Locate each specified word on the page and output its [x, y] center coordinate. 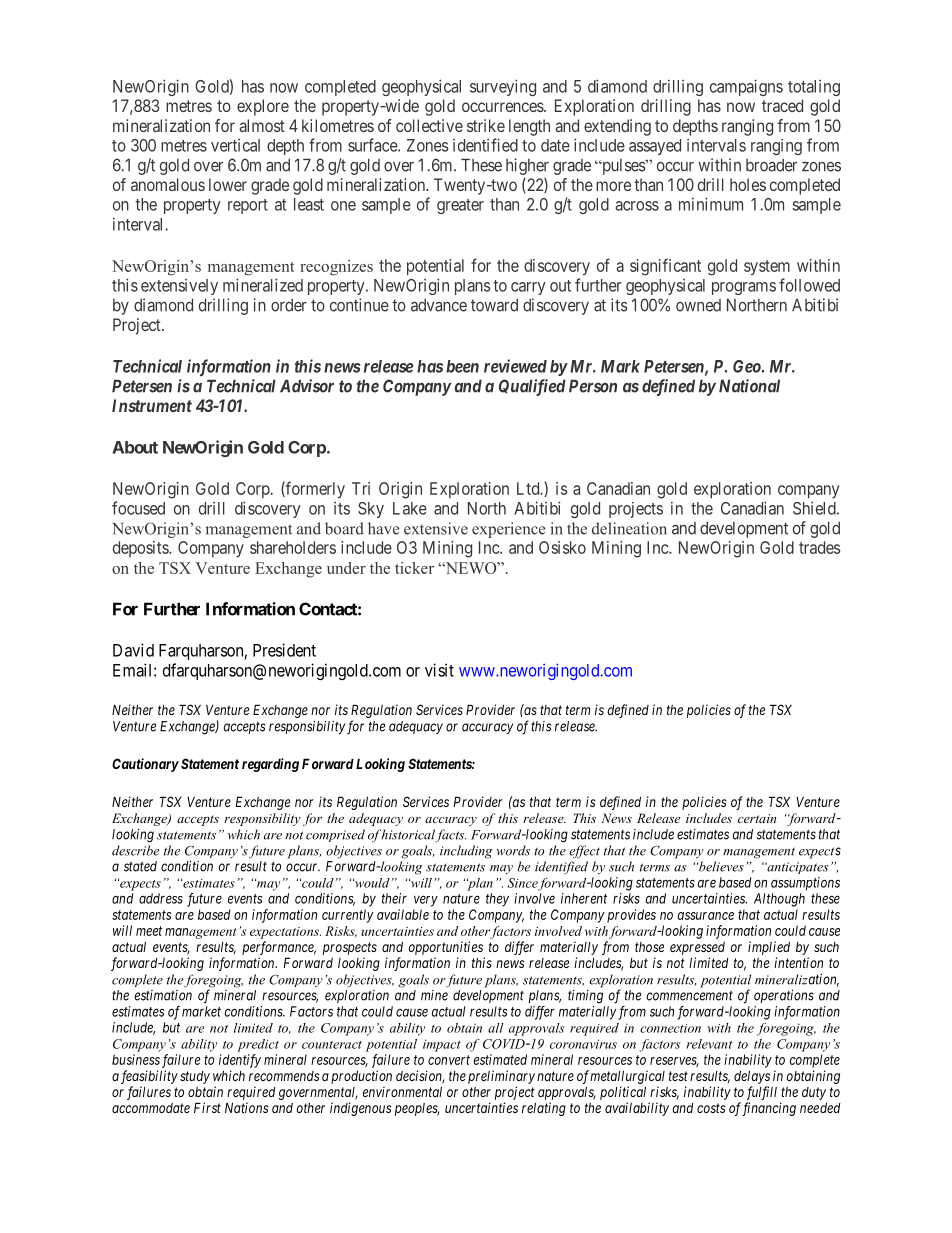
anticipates [797, 868]
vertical [235, 145]
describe [135, 850]
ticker [414, 568]
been [462, 366]
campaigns [746, 87]
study [195, 1077]
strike [486, 125]
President [284, 650]
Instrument [152, 405]
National [749, 386]
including [466, 852]
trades [819, 547]
